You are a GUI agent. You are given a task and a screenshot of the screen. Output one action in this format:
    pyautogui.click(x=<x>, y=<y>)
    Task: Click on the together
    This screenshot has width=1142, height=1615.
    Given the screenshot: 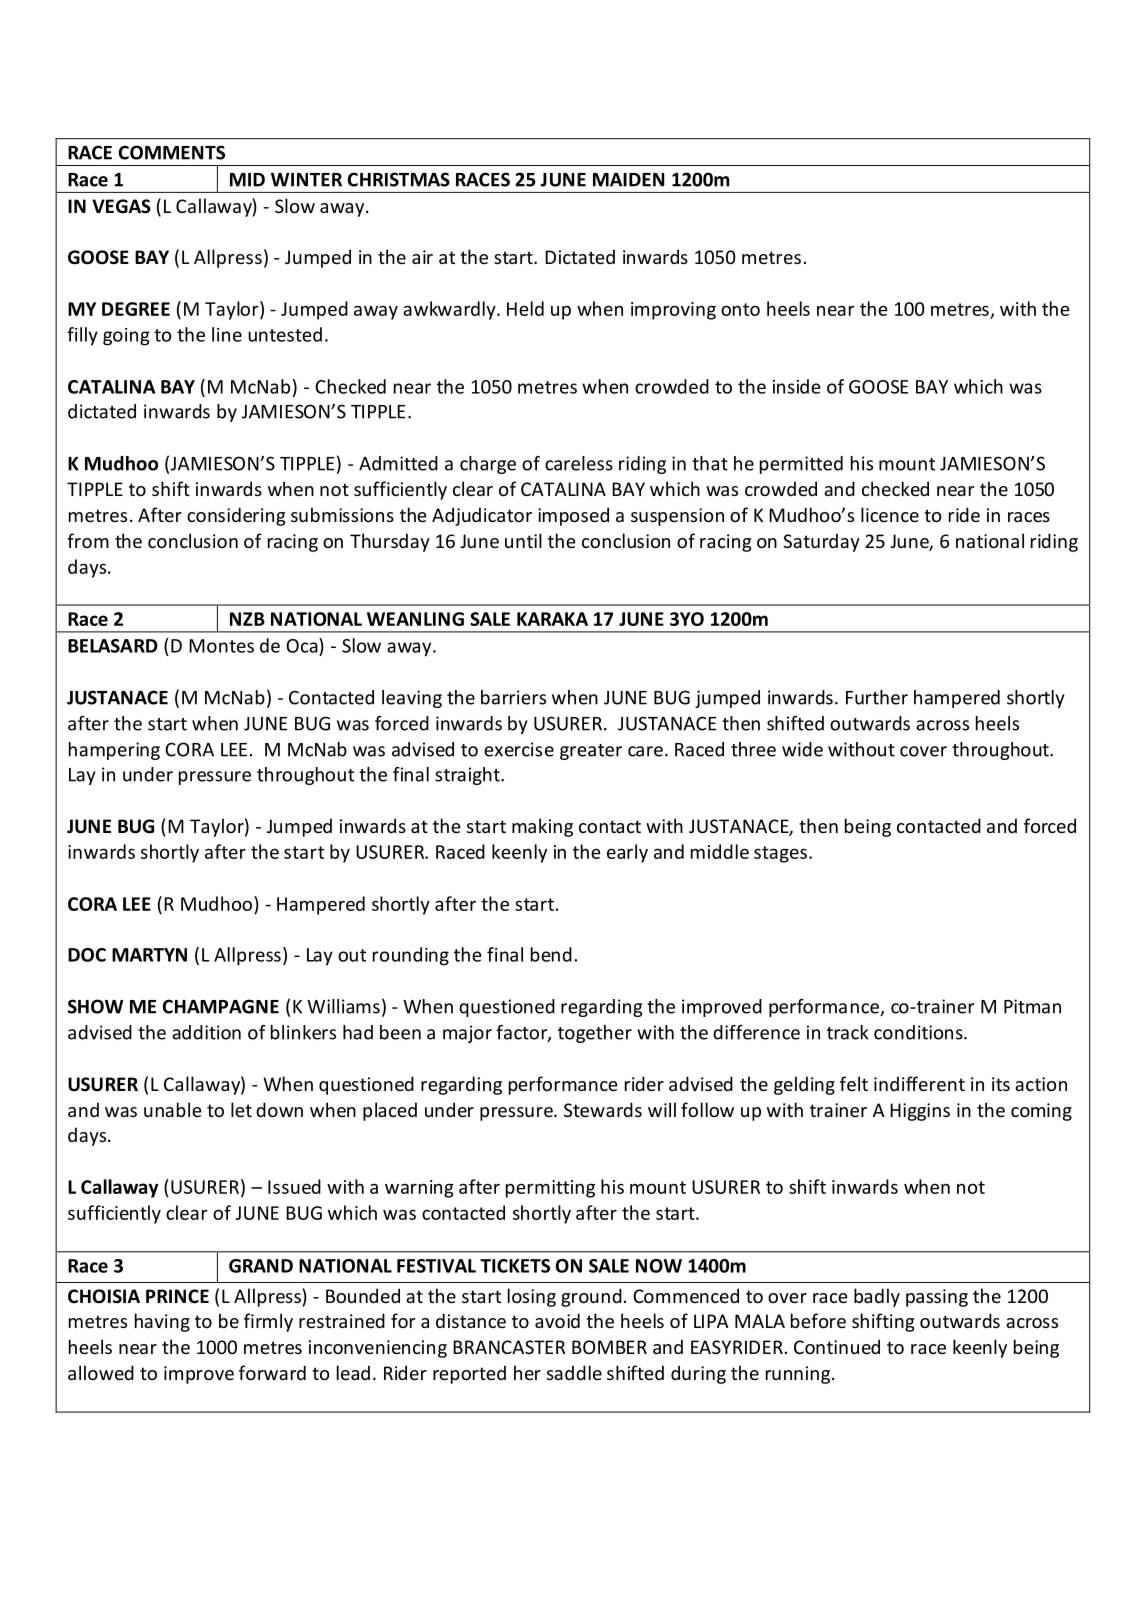 What is the action you would take?
    pyautogui.click(x=595, y=1034)
